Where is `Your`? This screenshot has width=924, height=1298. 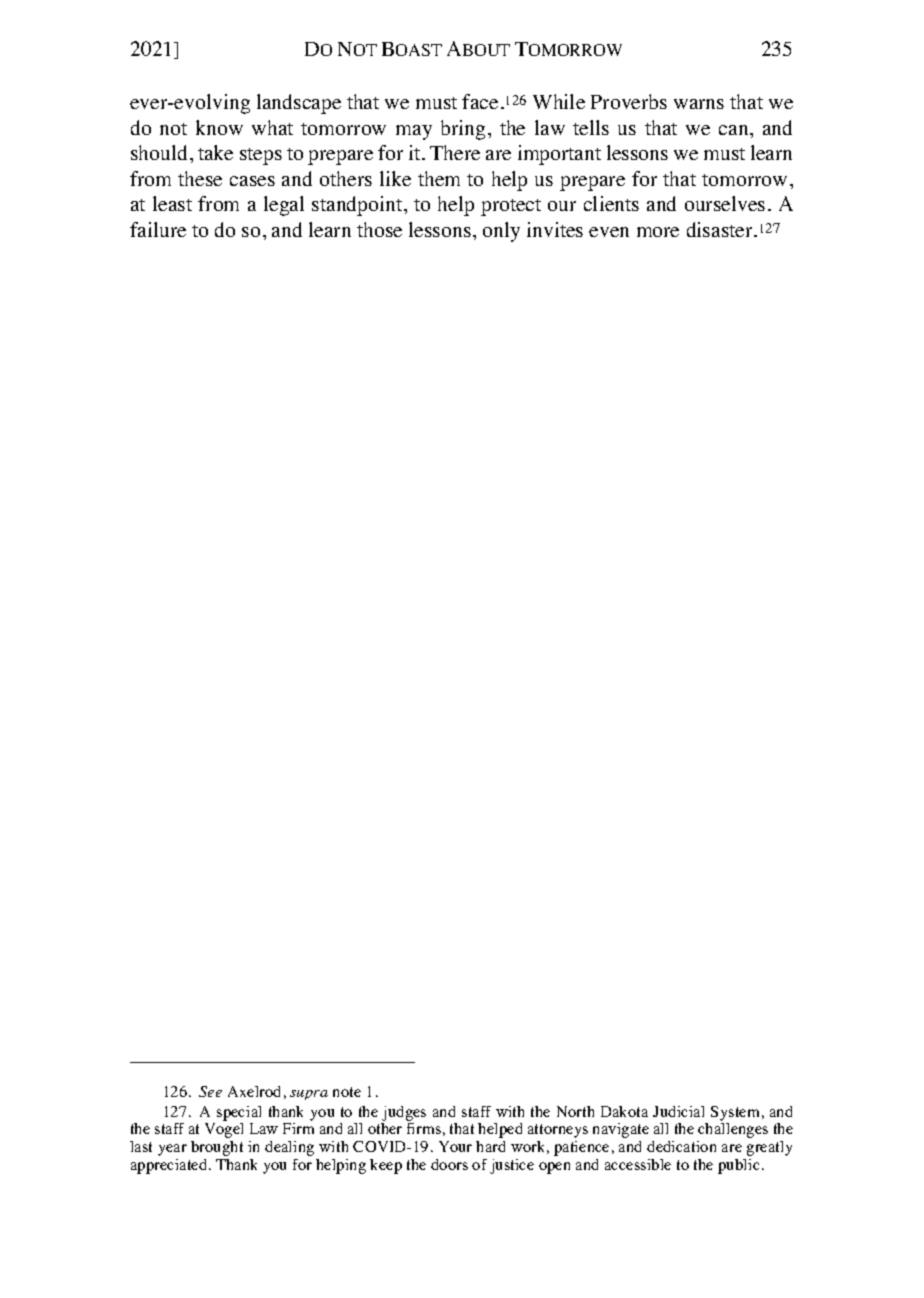
Your is located at coordinates (455, 1146).
